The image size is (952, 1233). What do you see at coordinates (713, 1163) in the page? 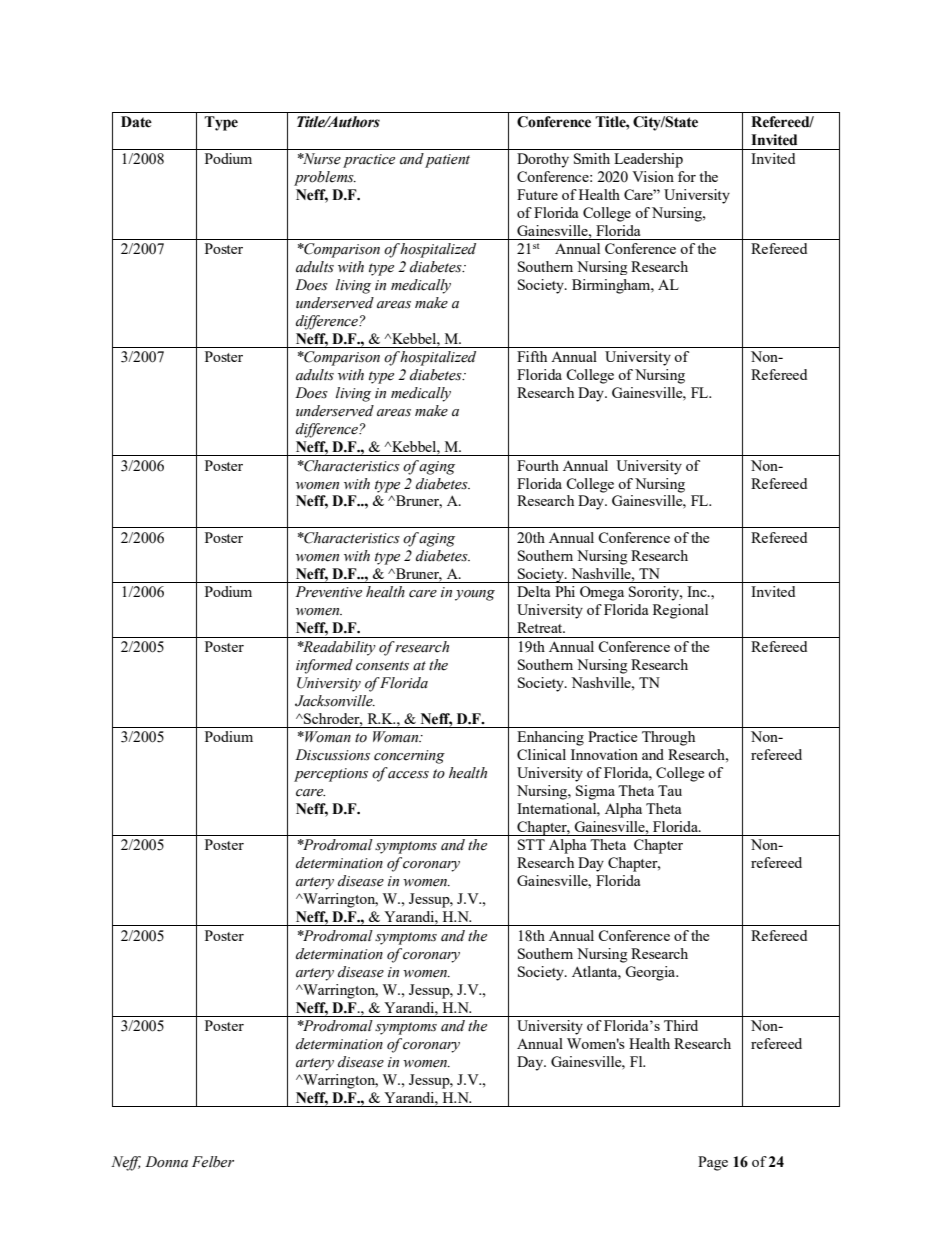
I see `Page` at bounding box center [713, 1163].
